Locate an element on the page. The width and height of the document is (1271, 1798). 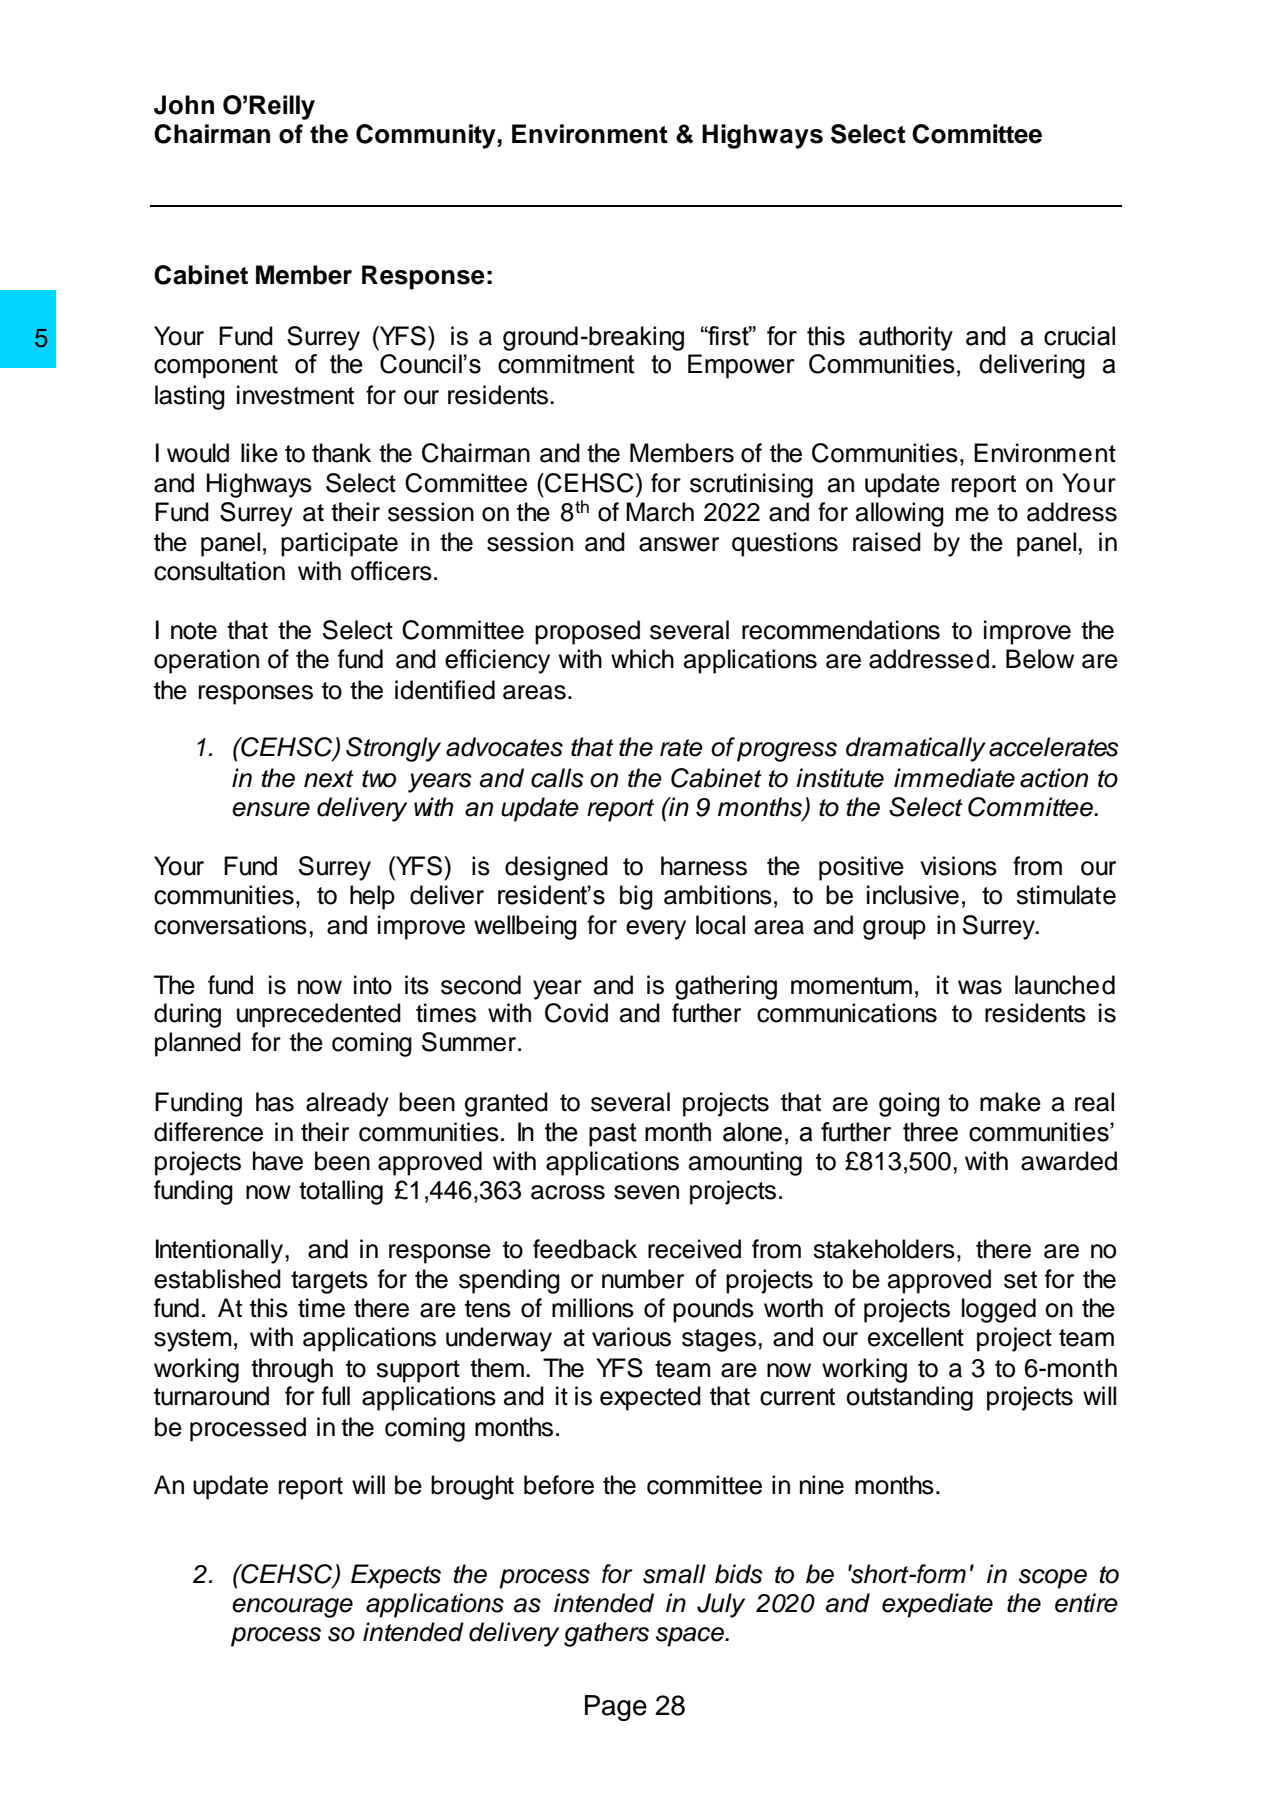
Community is located at coordinates (426, 136).
